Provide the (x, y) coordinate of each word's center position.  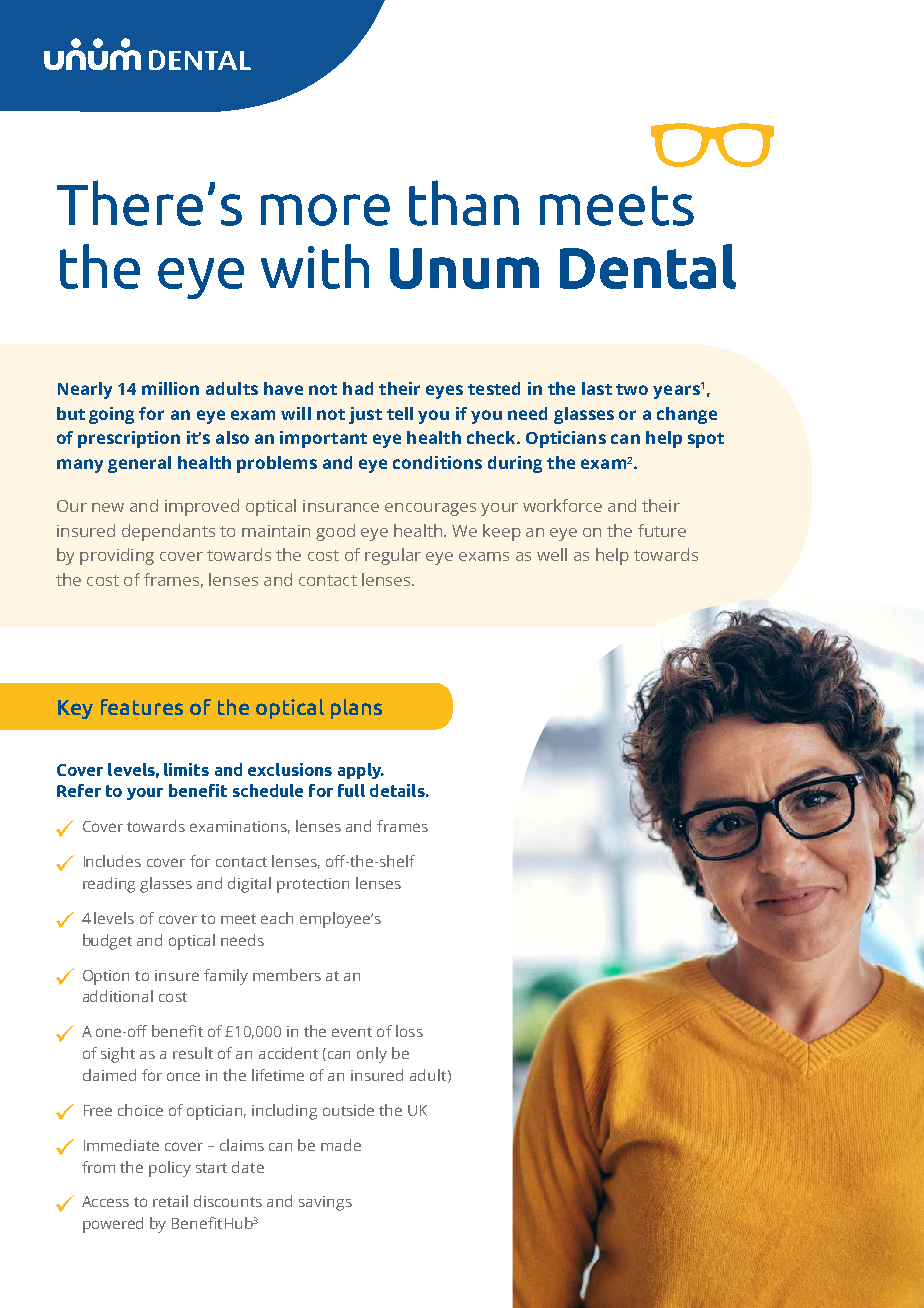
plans (356, 709)
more (325, 210)
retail (170, 1201)
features (142, 707)
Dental (648, 266)
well (552, 554)
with (315, 266)
